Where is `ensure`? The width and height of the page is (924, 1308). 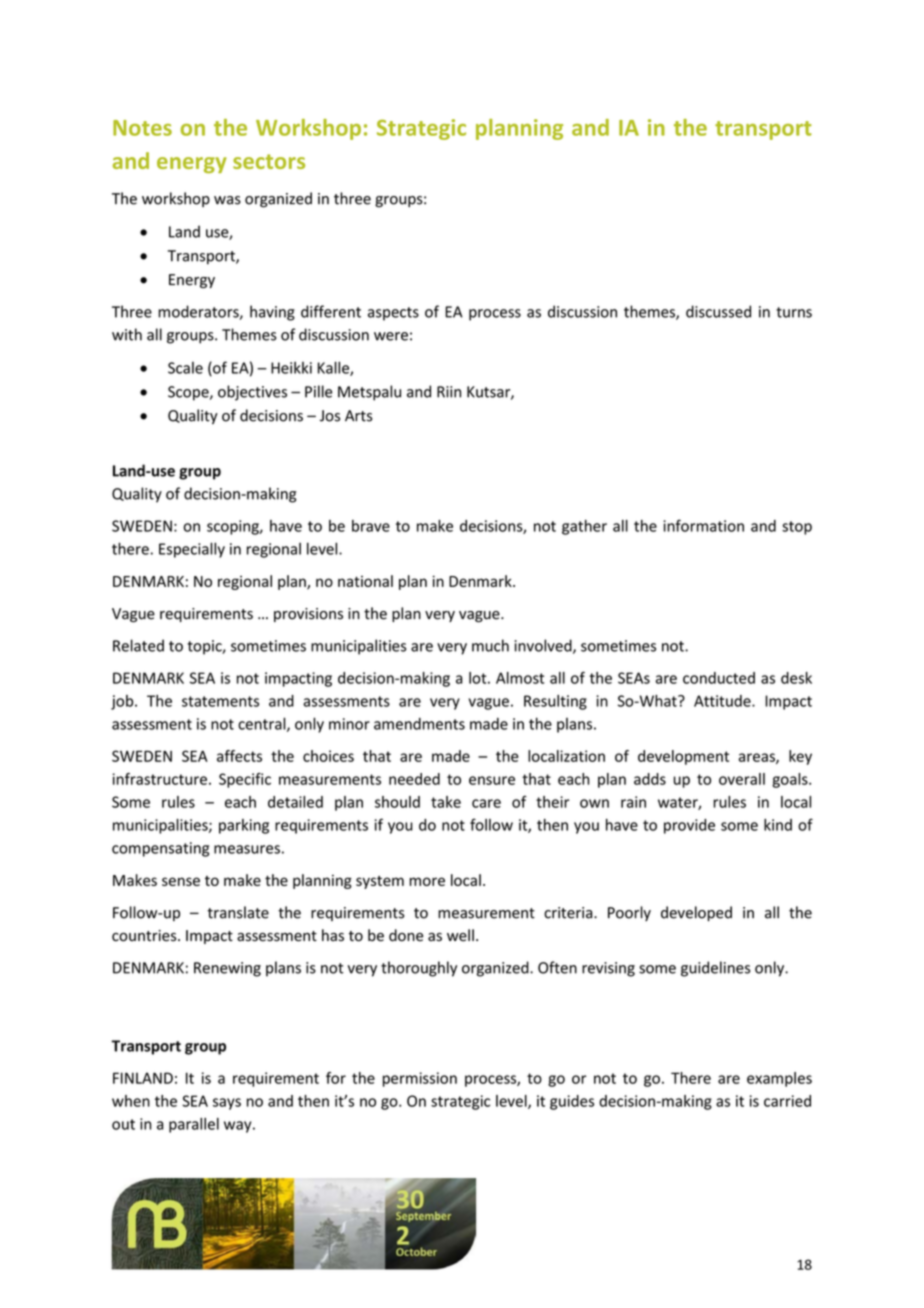 ensure is located at coordinates (492, 780).
